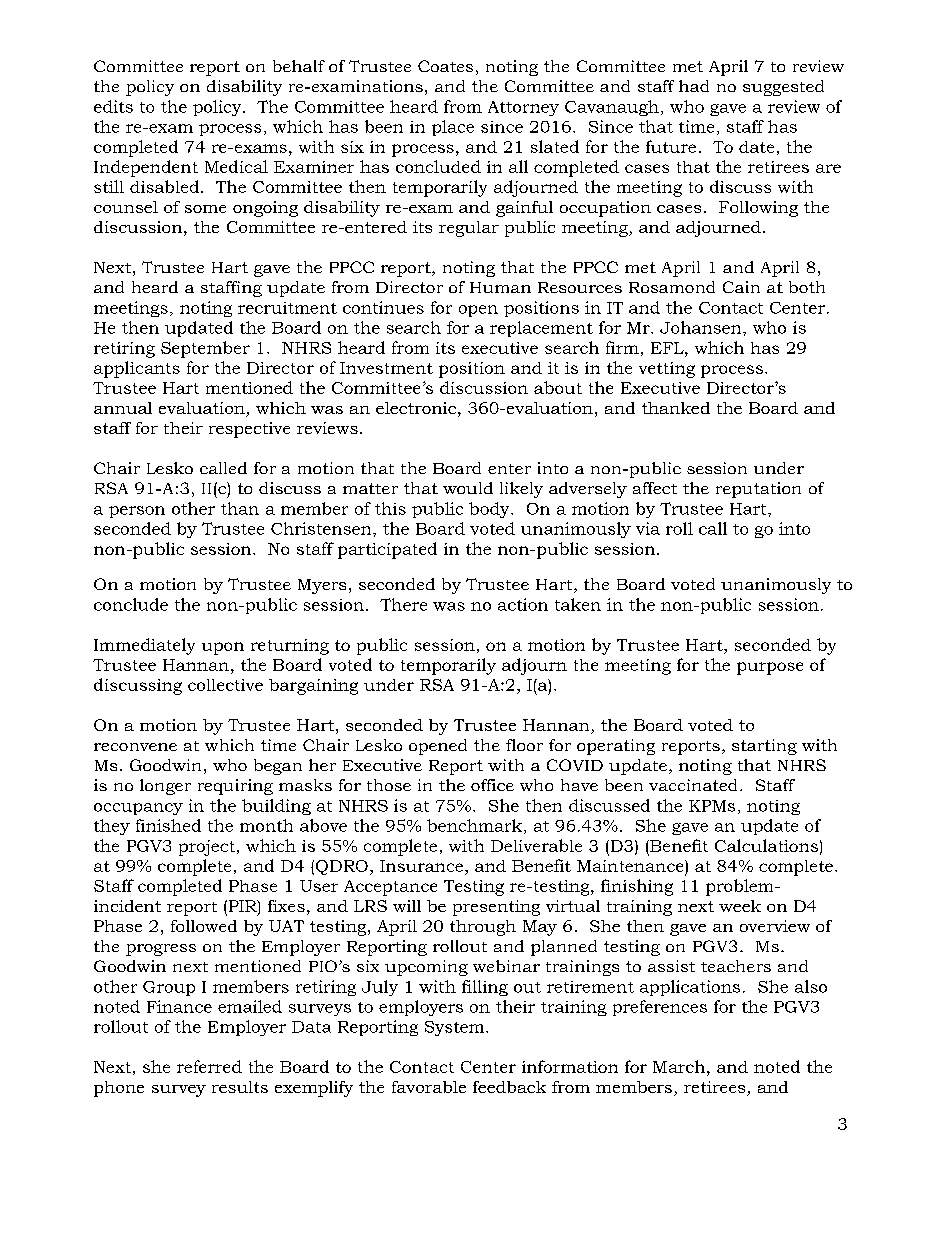  Describe the element at coordinates (249, 430) in the document. I see `respective` at that location.
